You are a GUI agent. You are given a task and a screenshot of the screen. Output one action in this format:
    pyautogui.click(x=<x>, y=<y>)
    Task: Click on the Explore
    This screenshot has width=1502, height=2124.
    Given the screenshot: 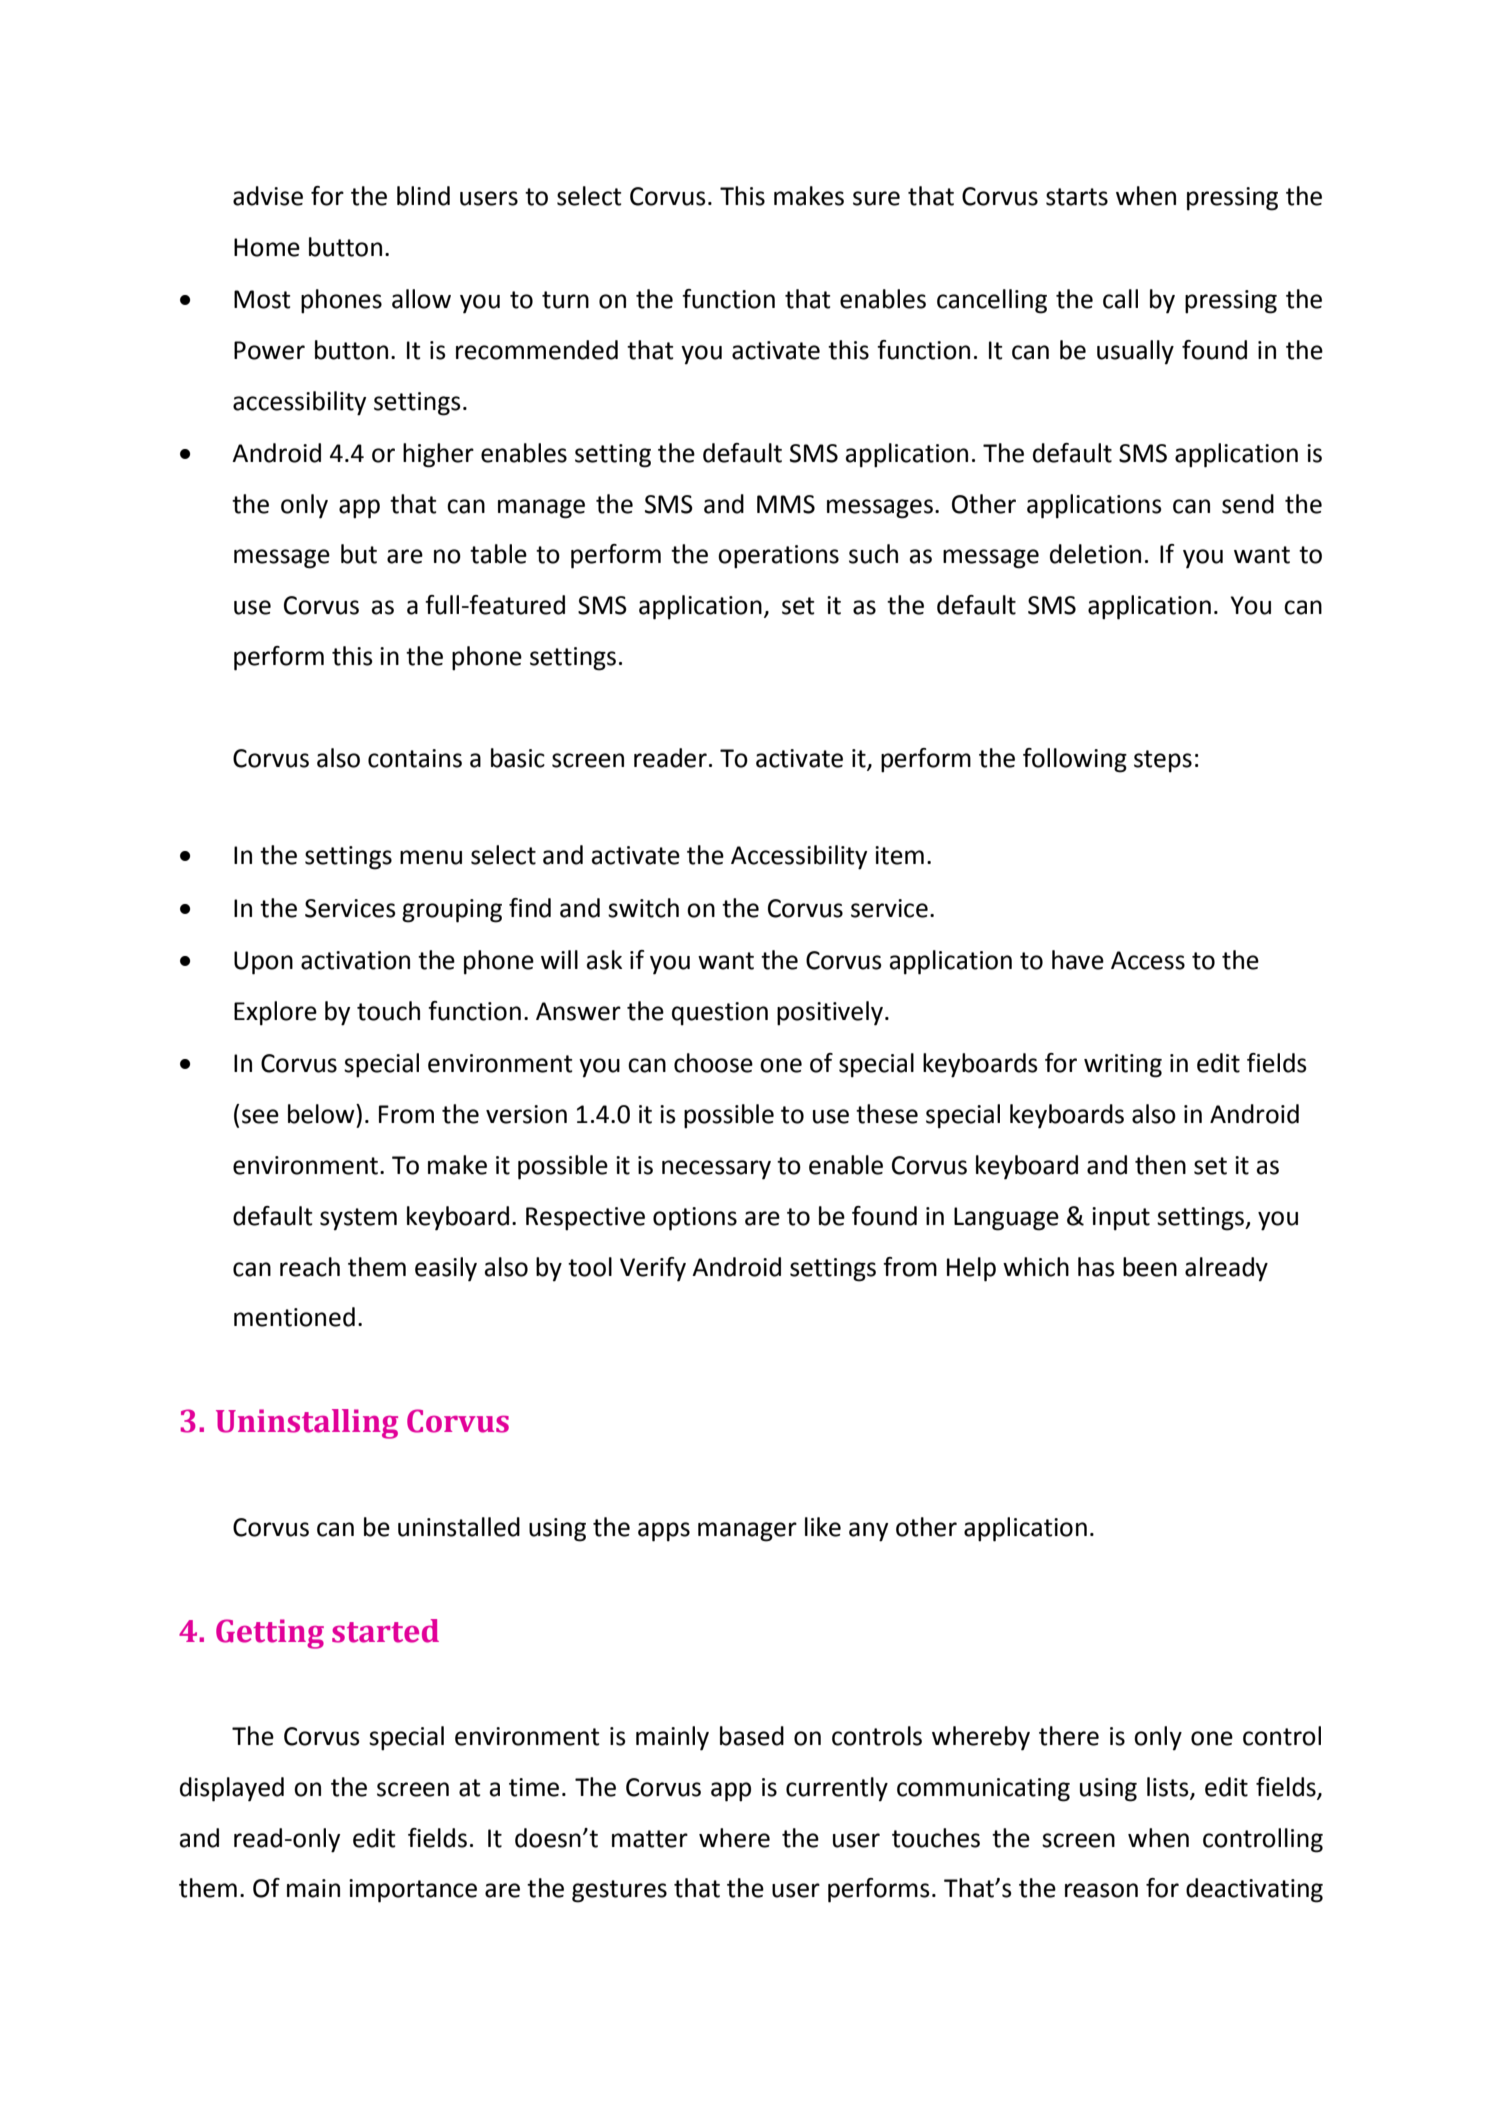 What is the action you would take?
    pyautogui.click(x=275, y=1013)
